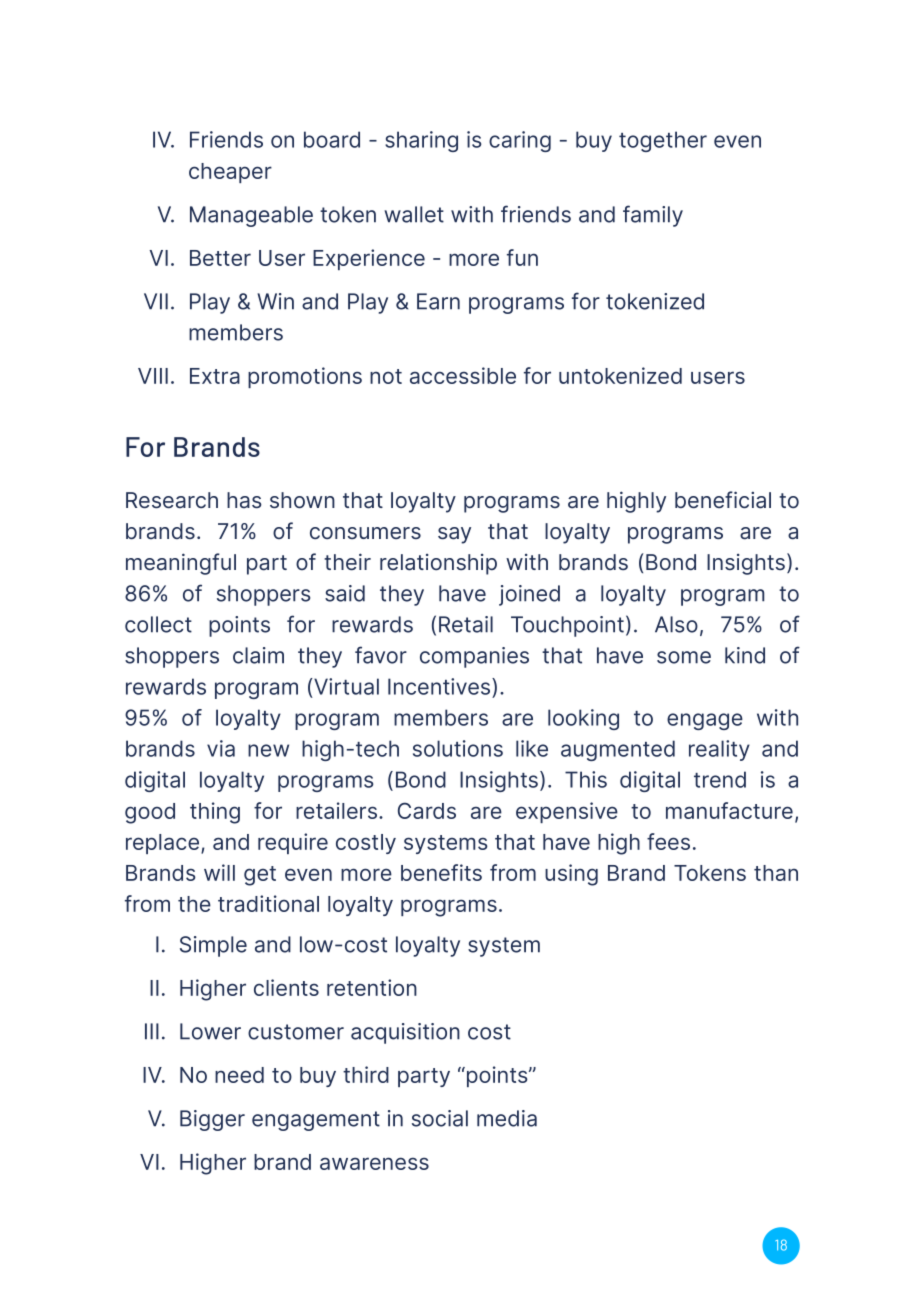 The image size is (924, 1308). What do you see at coordinates (212, 1120) in the page?
I see `Bigger` at bounding box center [212, 1120].
